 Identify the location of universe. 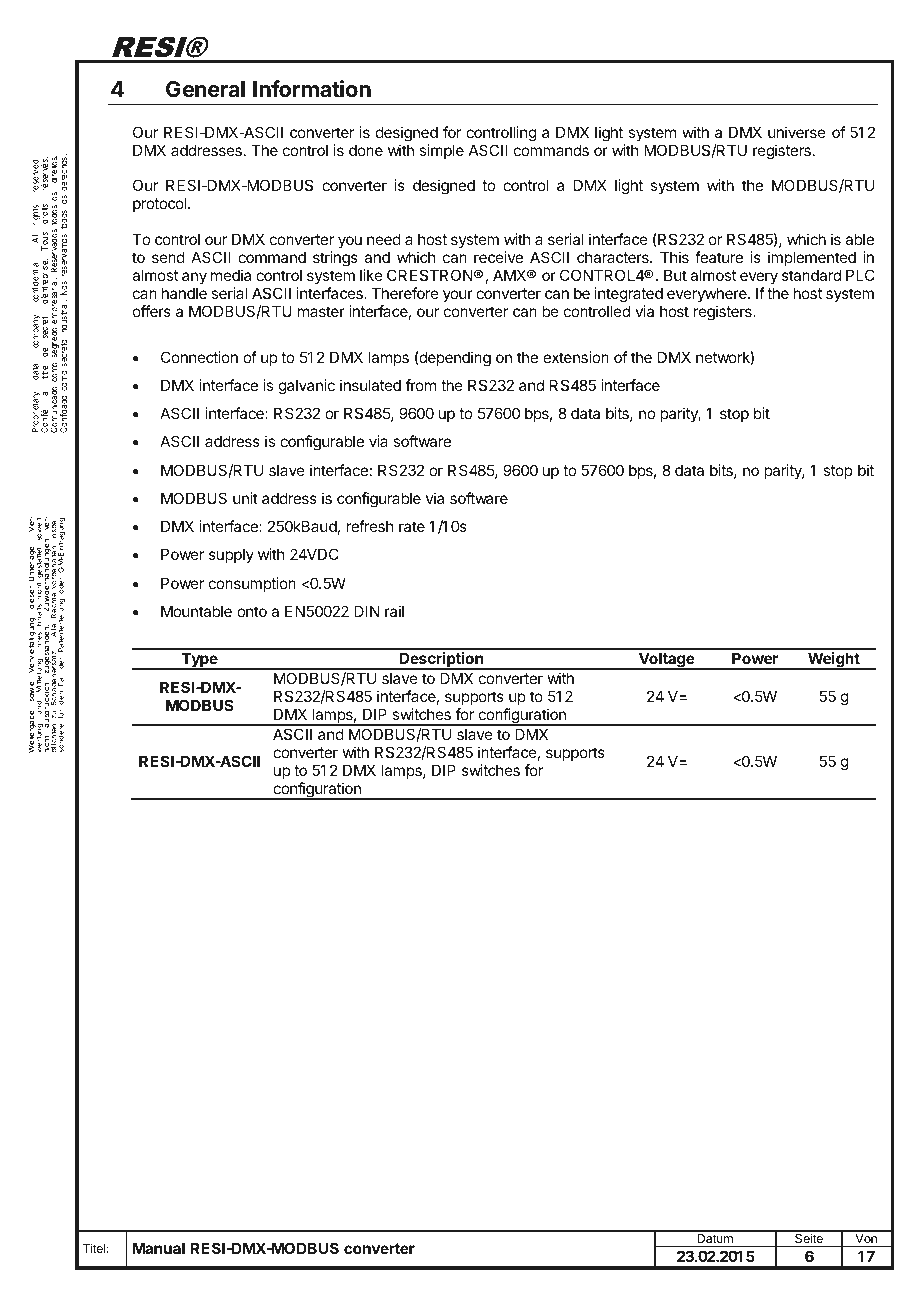
(797, 132).
